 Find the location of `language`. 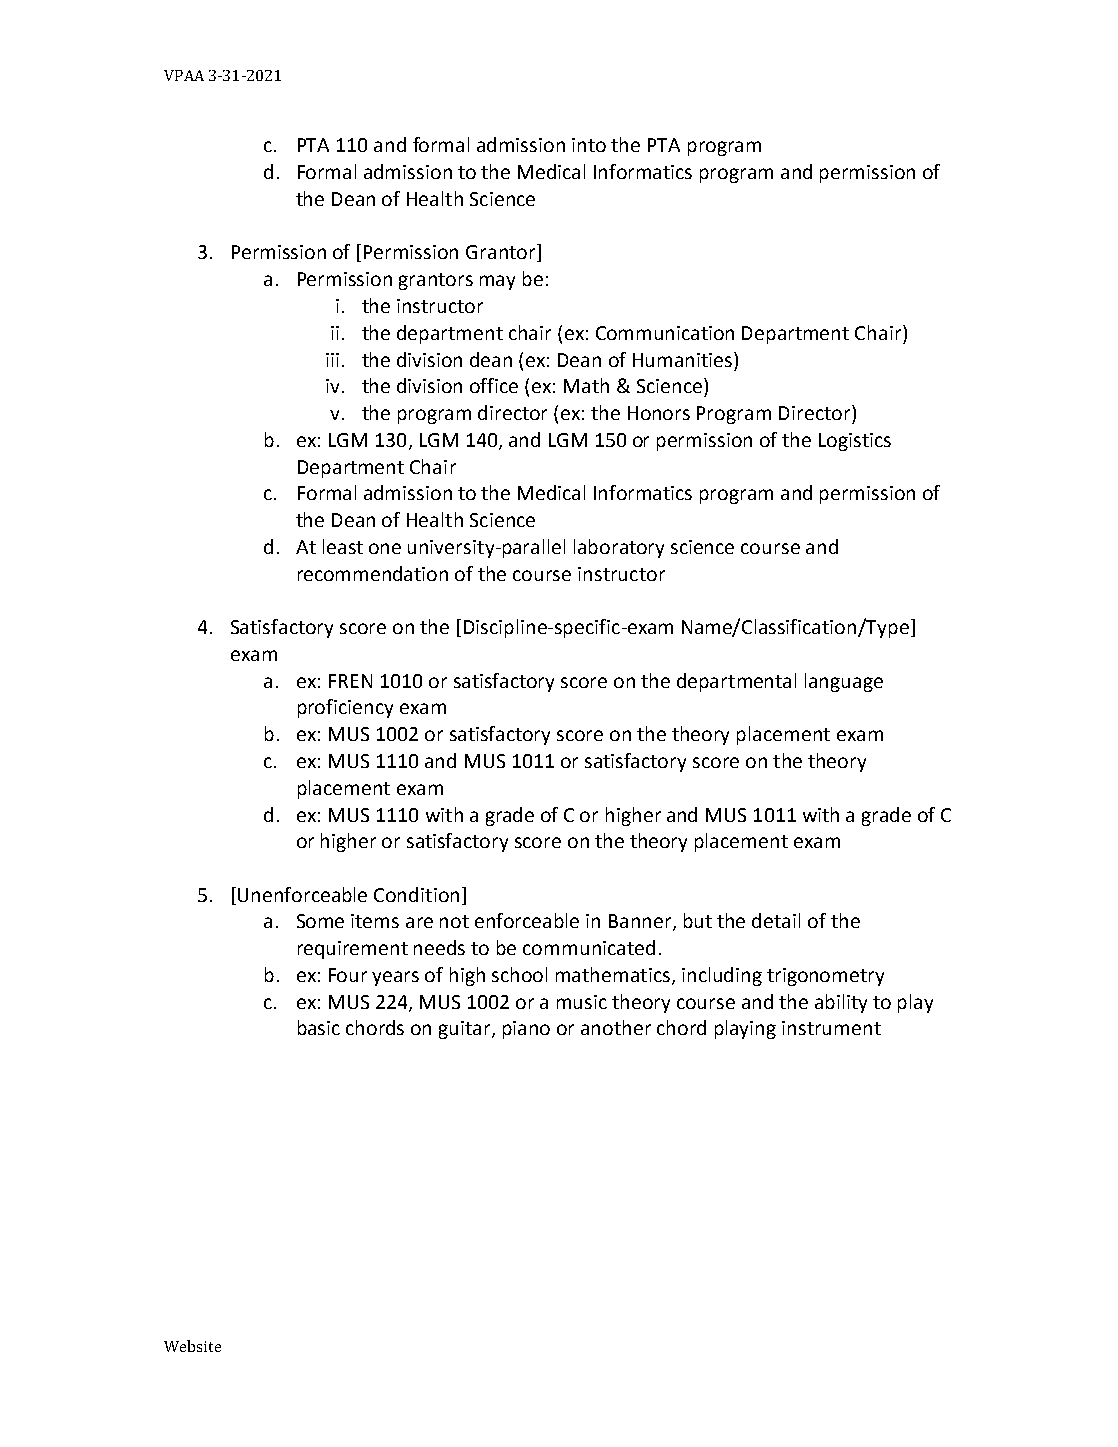

language is located at coordinates (844, 682).
